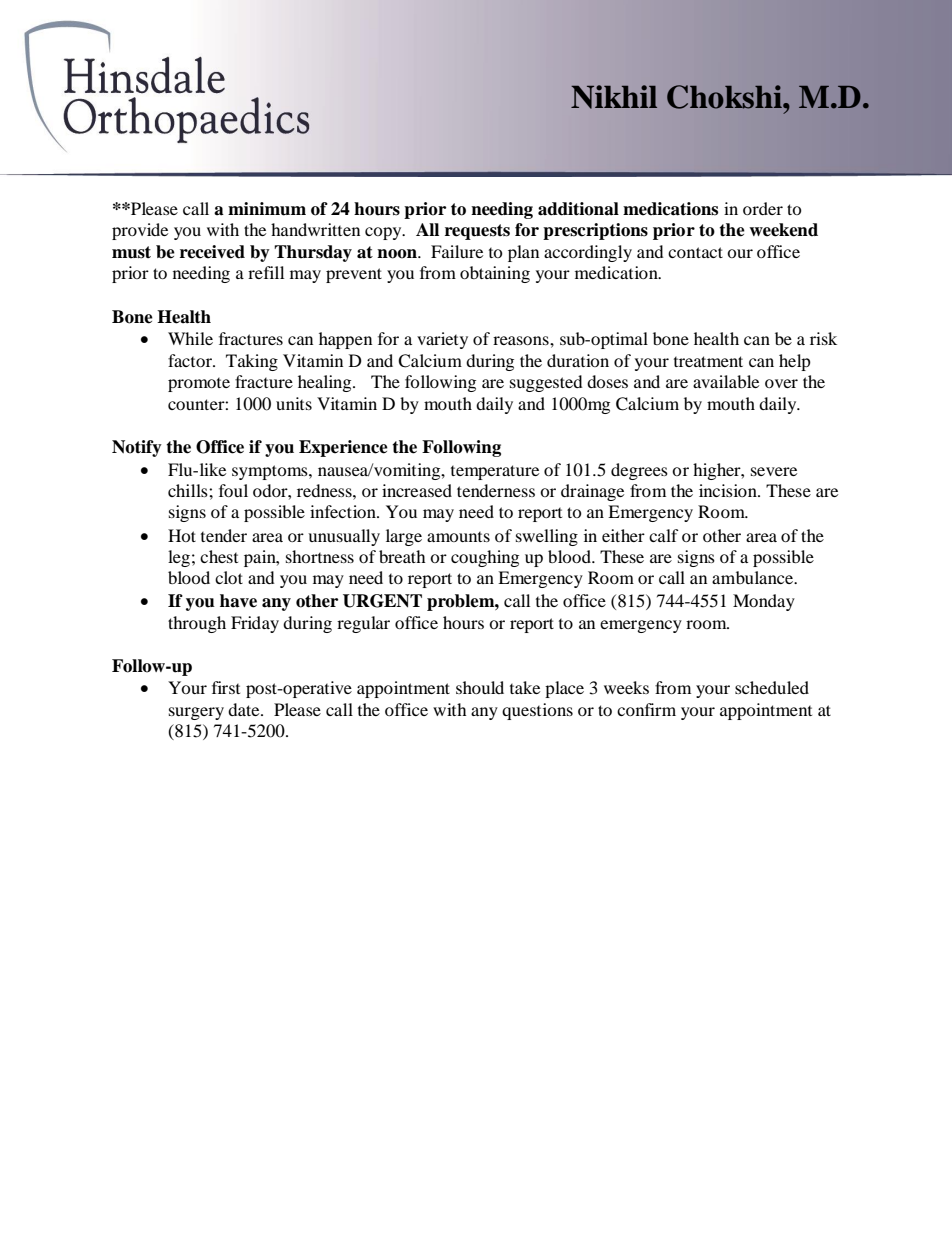 The image size is (952, 1233). I want to click on minimum, so click(267, 209).
